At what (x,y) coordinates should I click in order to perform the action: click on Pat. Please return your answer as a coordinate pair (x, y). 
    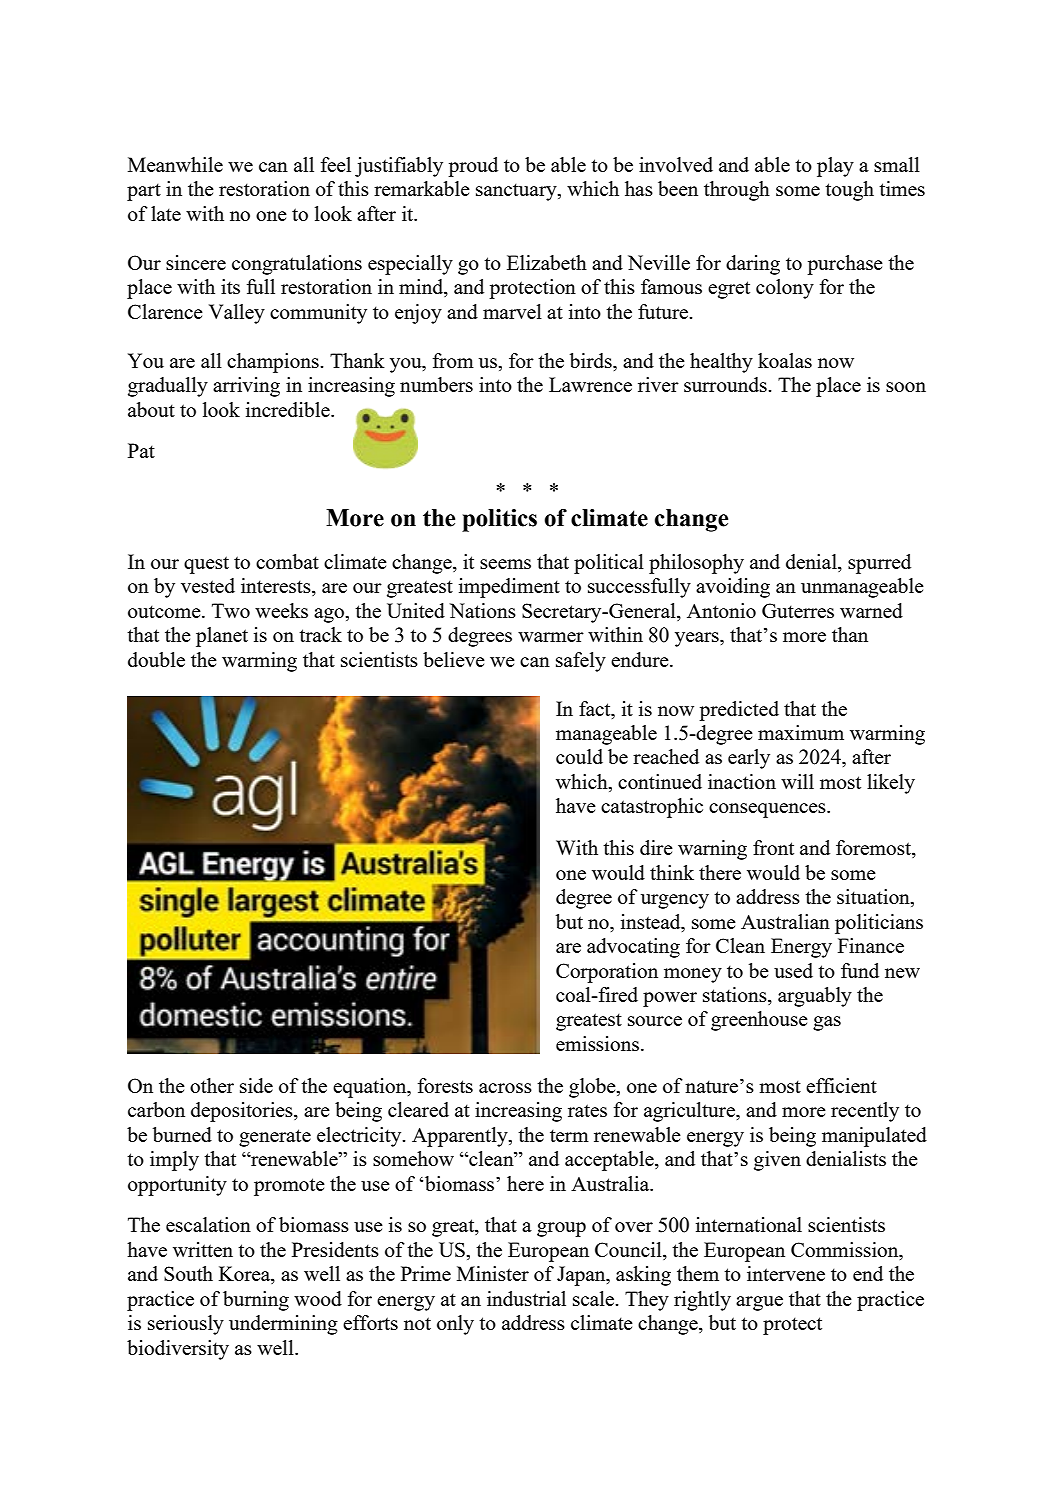
    Looking at the image, I should click on (141, 450).
